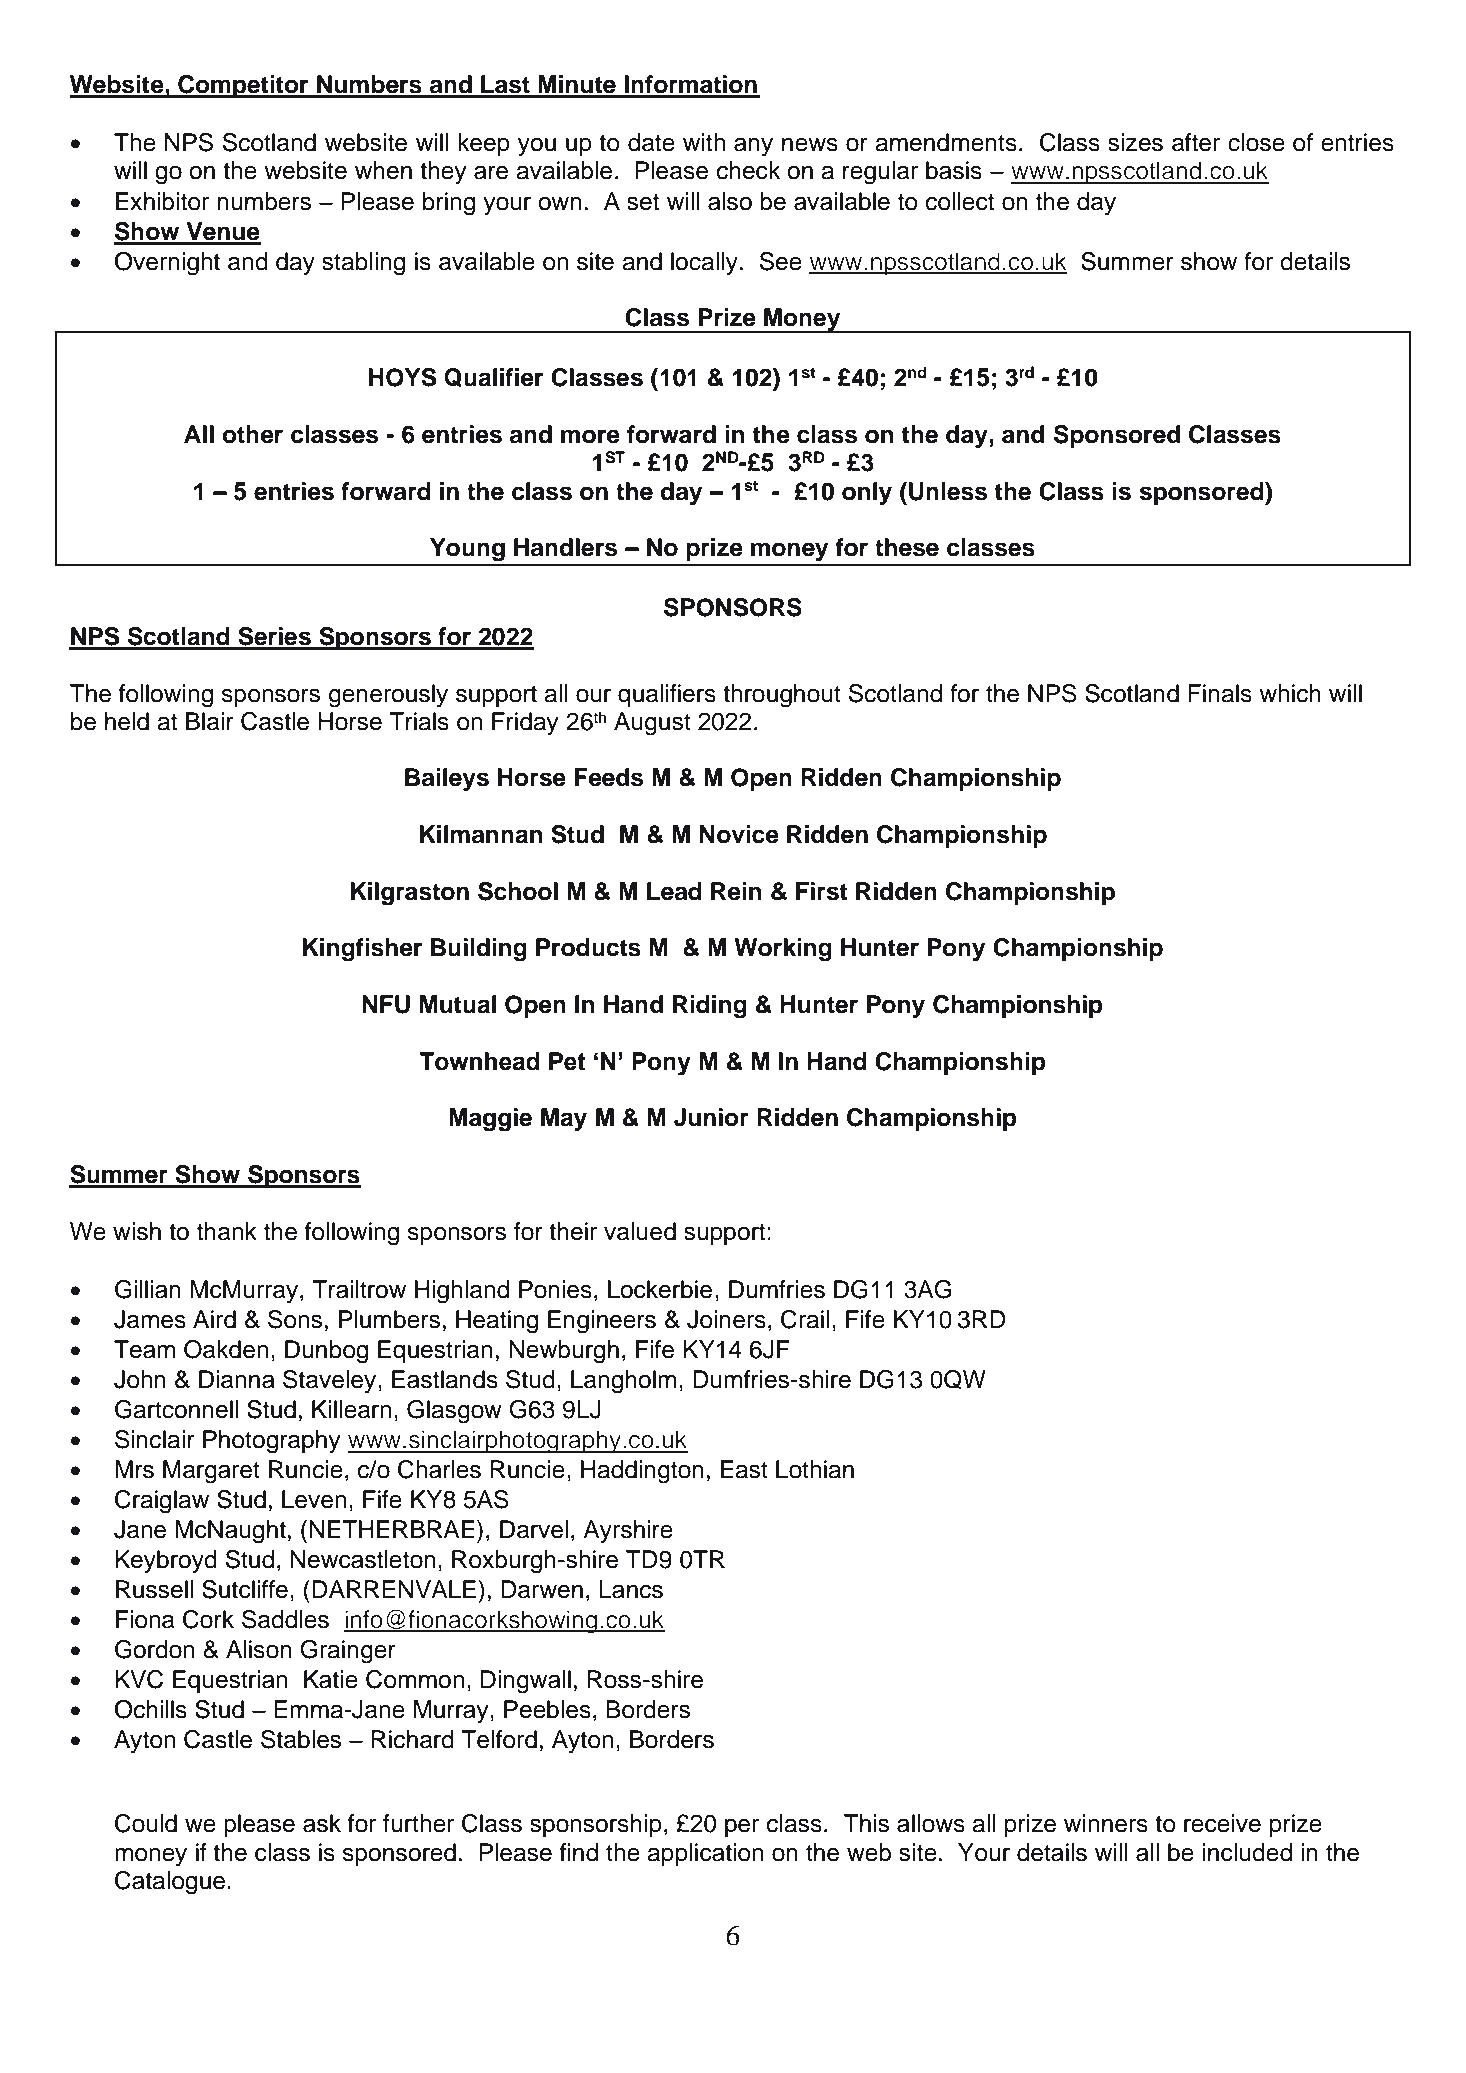 This screenshot has height=2073, width=1466. What do you see at coordinates (1135, 142) in the screenshot?
I see `sizes` at bounding box center [1135, 142].
